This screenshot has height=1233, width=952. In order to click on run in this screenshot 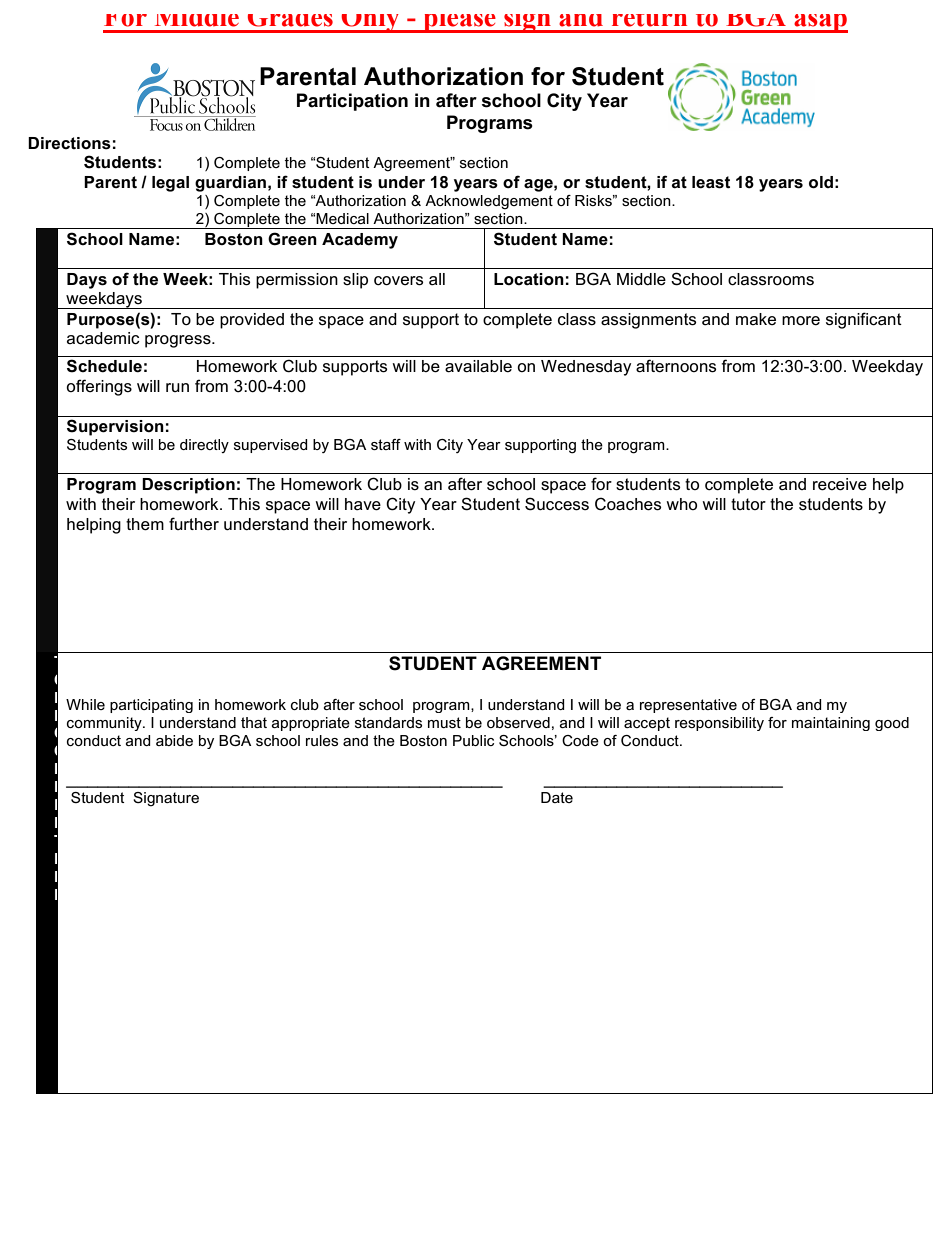, I will do `click(177, 387)`.
